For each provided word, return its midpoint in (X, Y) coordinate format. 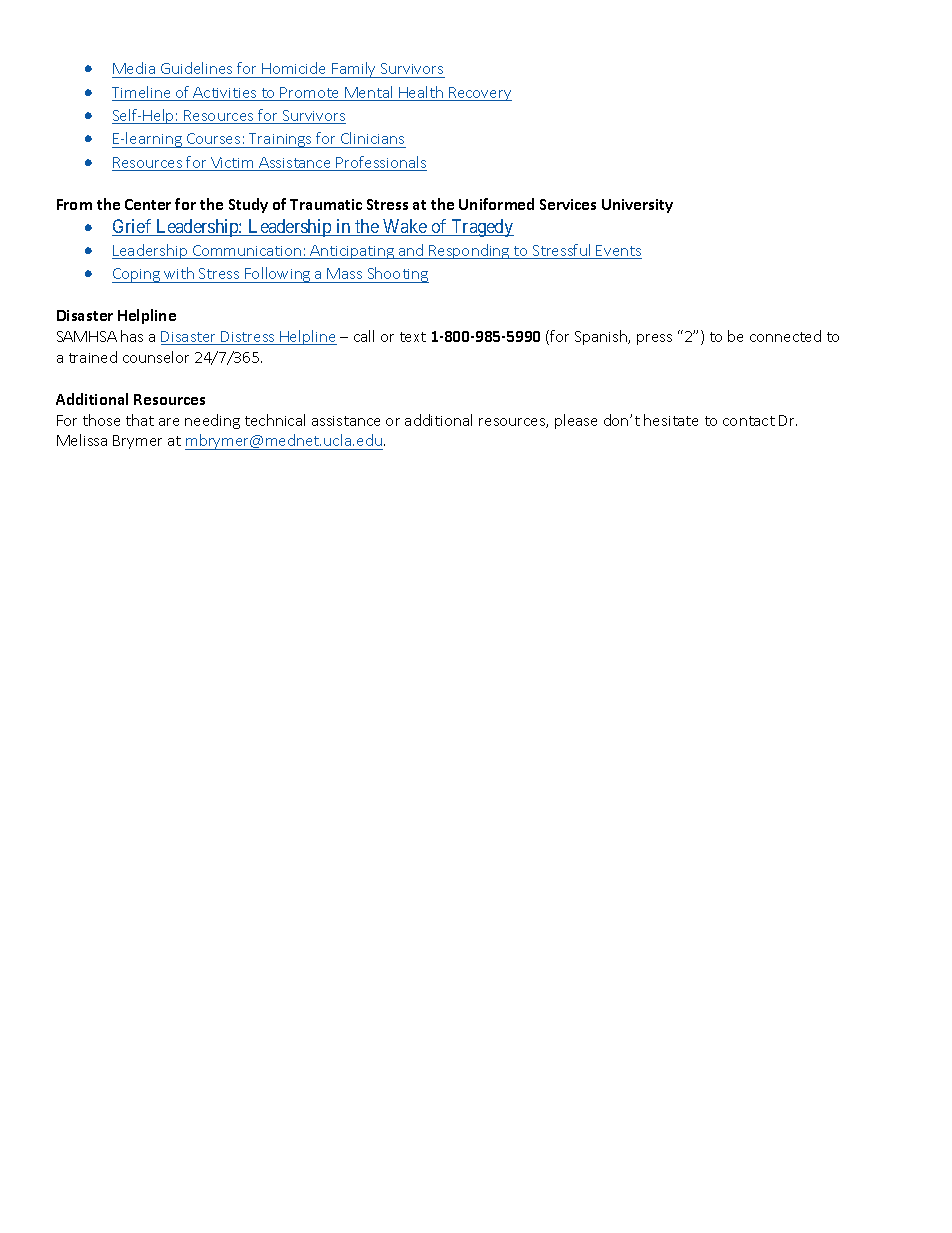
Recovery (479, 94)
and (411, 251)
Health (421, 93)
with (179, 273)
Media (134, 68)
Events (618, 252)
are (169, 422)
